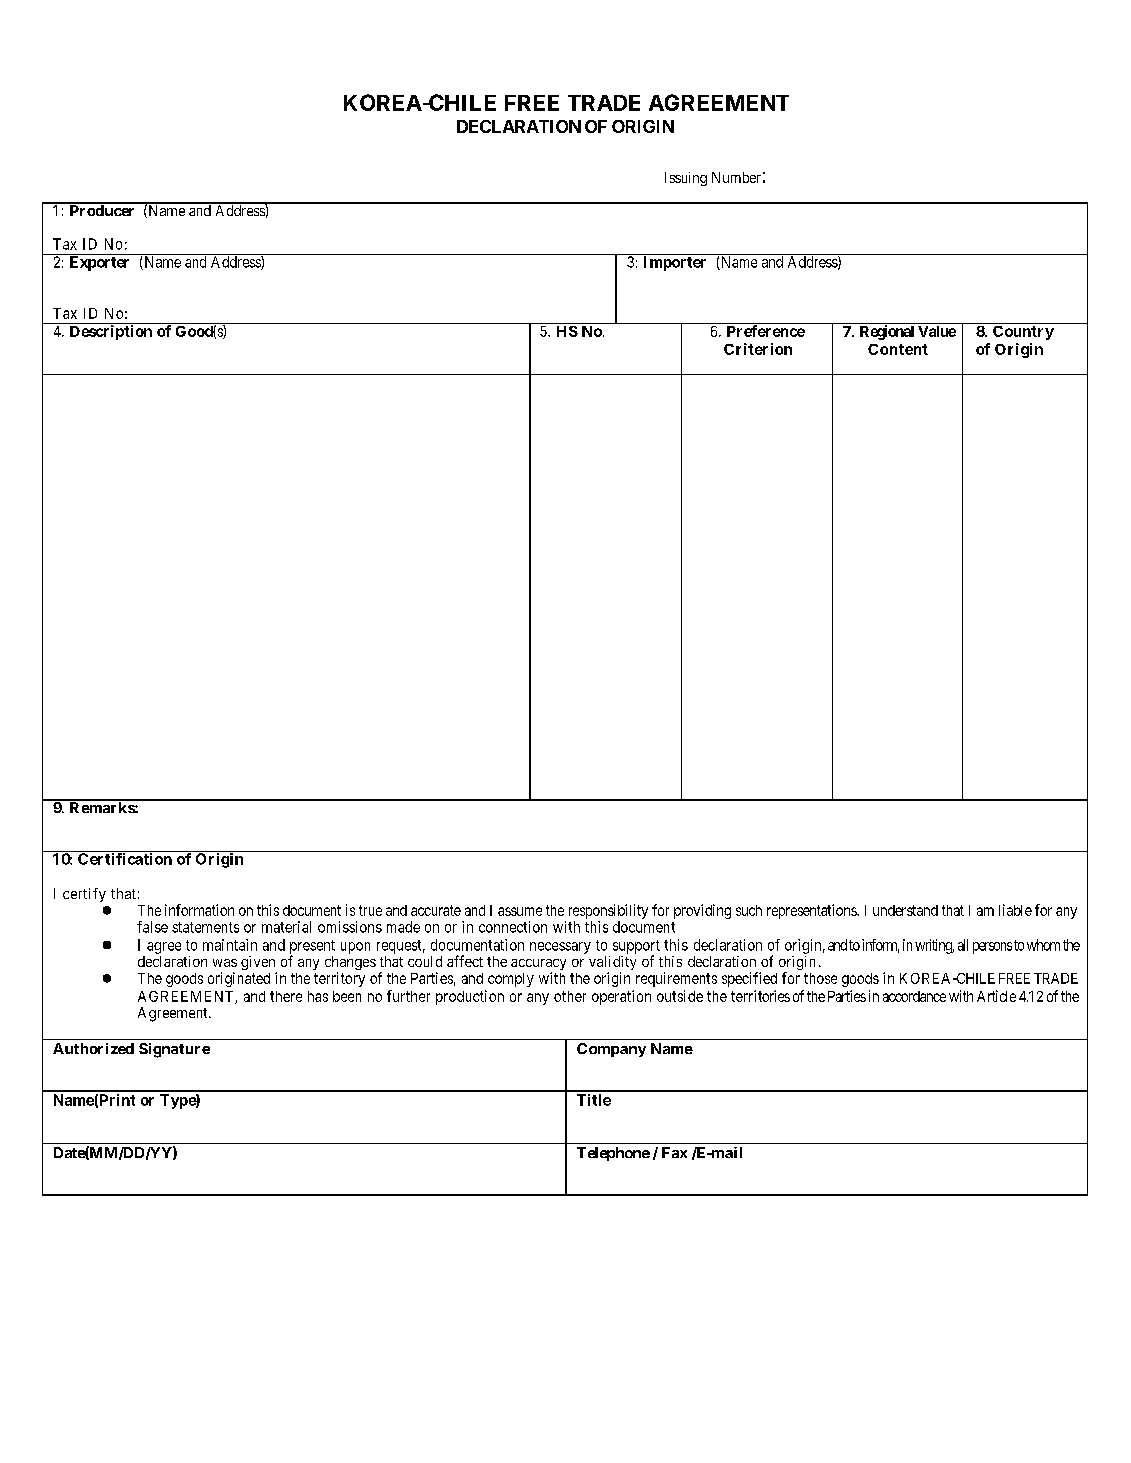 This image has width=1131, height=1463. What do you see at coordinates (905, 910) in the image?
I see `understand` at bounding box center [905, 910].
